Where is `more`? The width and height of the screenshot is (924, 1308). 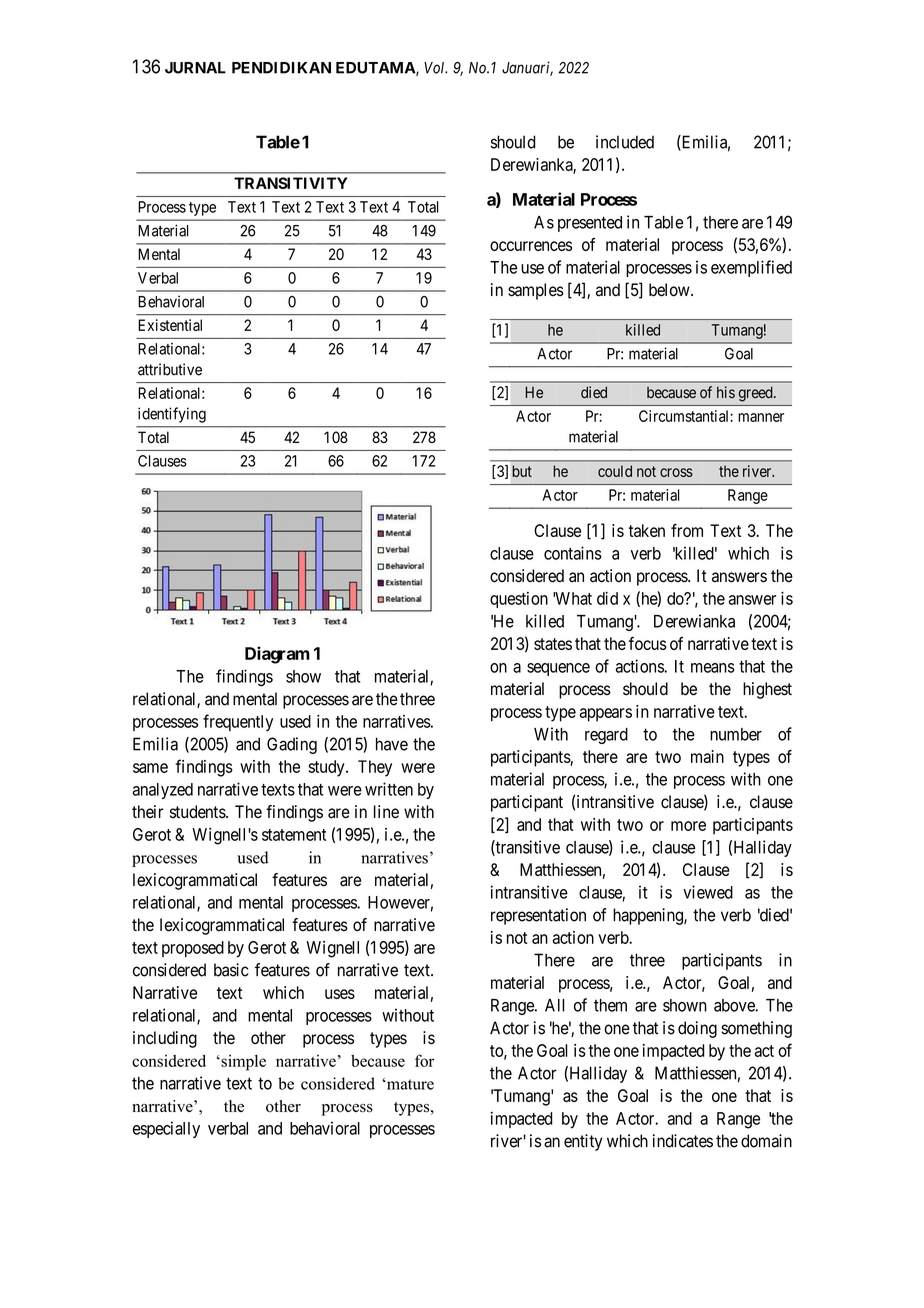 more is located at coordinates (688, 826).
